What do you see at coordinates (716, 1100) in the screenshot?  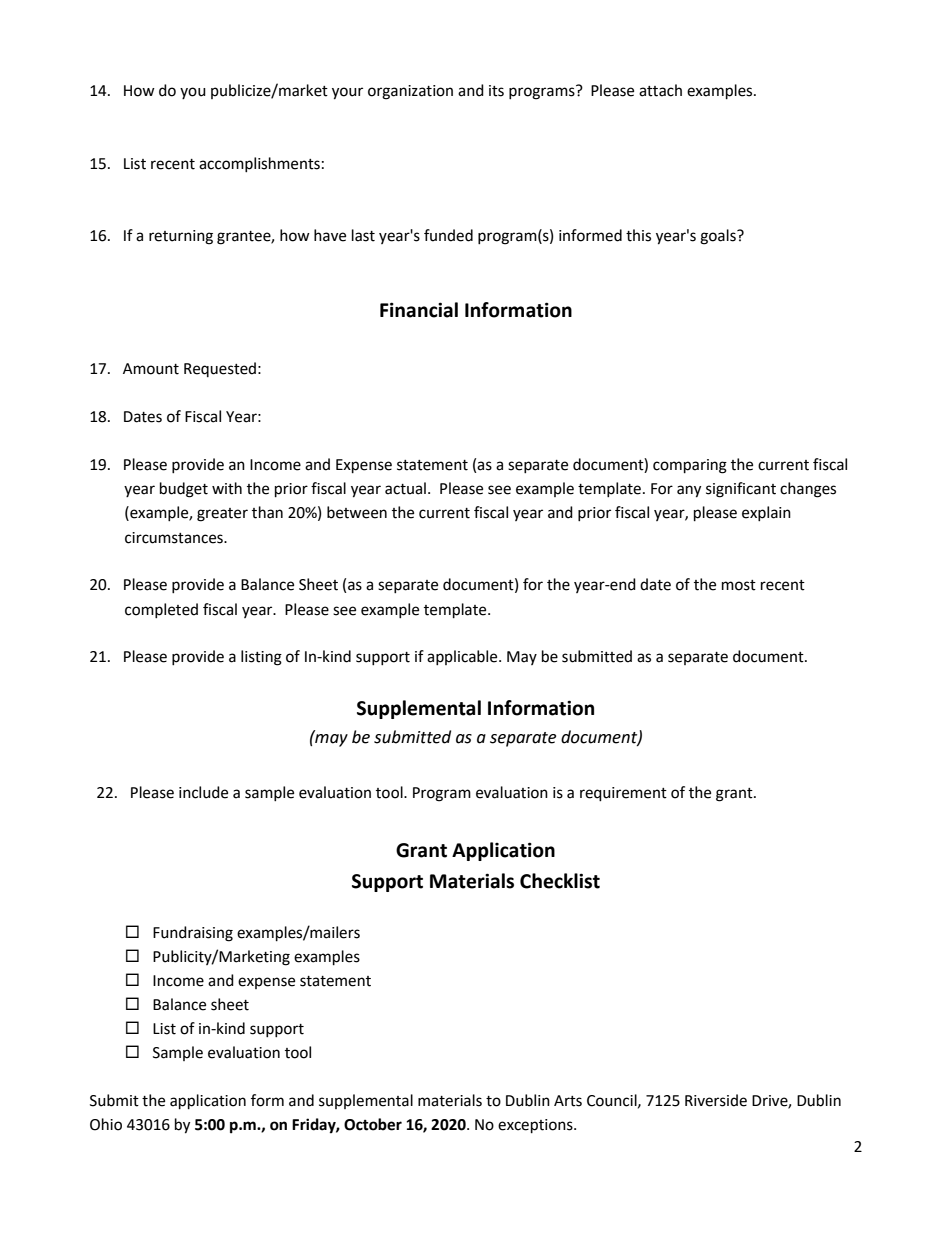 I see `Riverside` at bounding box center [716, 1100].
